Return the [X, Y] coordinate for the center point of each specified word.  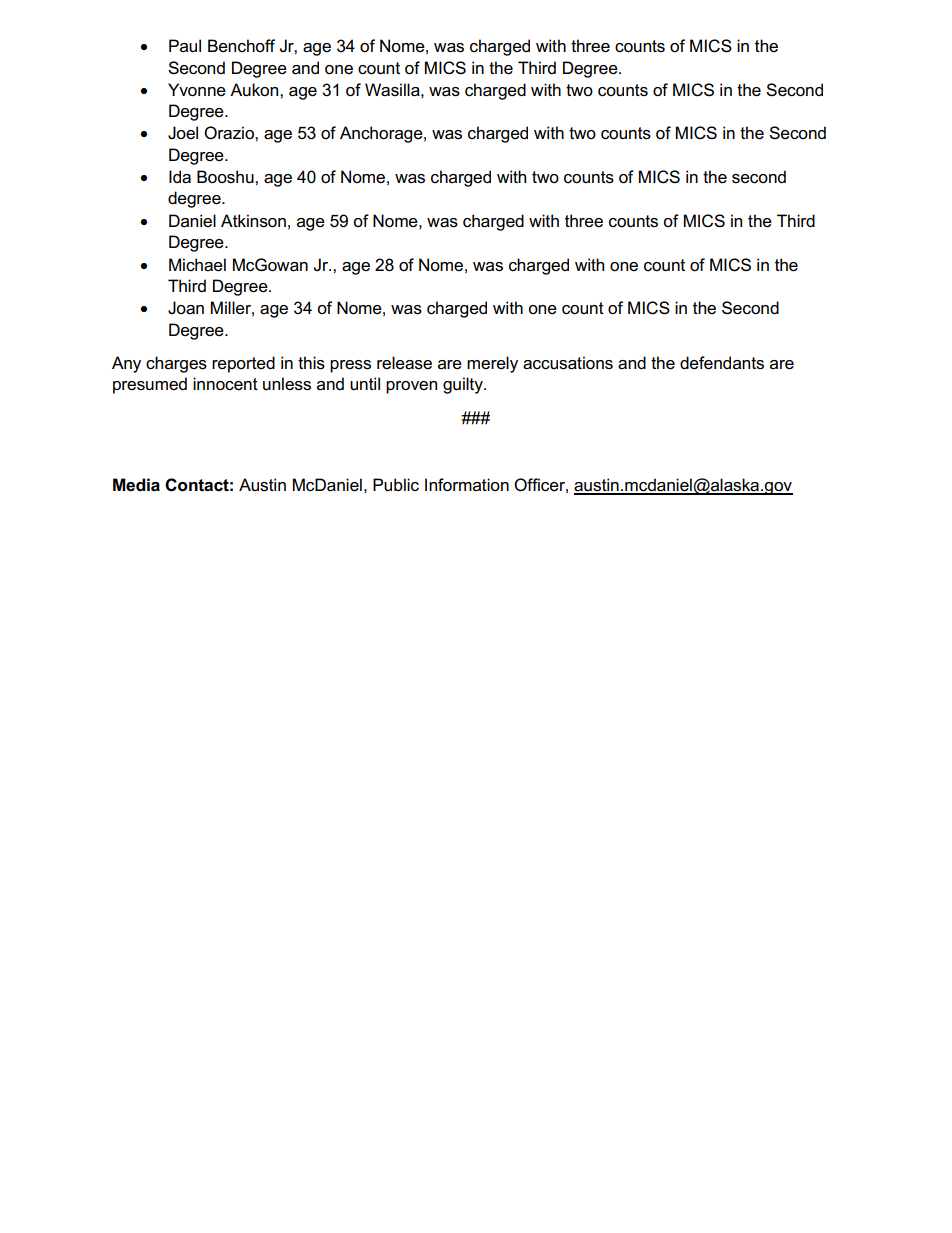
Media [136, 485]
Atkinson [253, 221]
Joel [183, 133]
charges [176, 364]
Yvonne [197, 90]
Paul [185, 45]
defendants [722, 363]
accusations [568, 363]
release [404, 363]
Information [467, 485]
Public [396, 485]
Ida [180, 177]
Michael [197, 265]
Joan [186, 308]
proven [411, 387]
